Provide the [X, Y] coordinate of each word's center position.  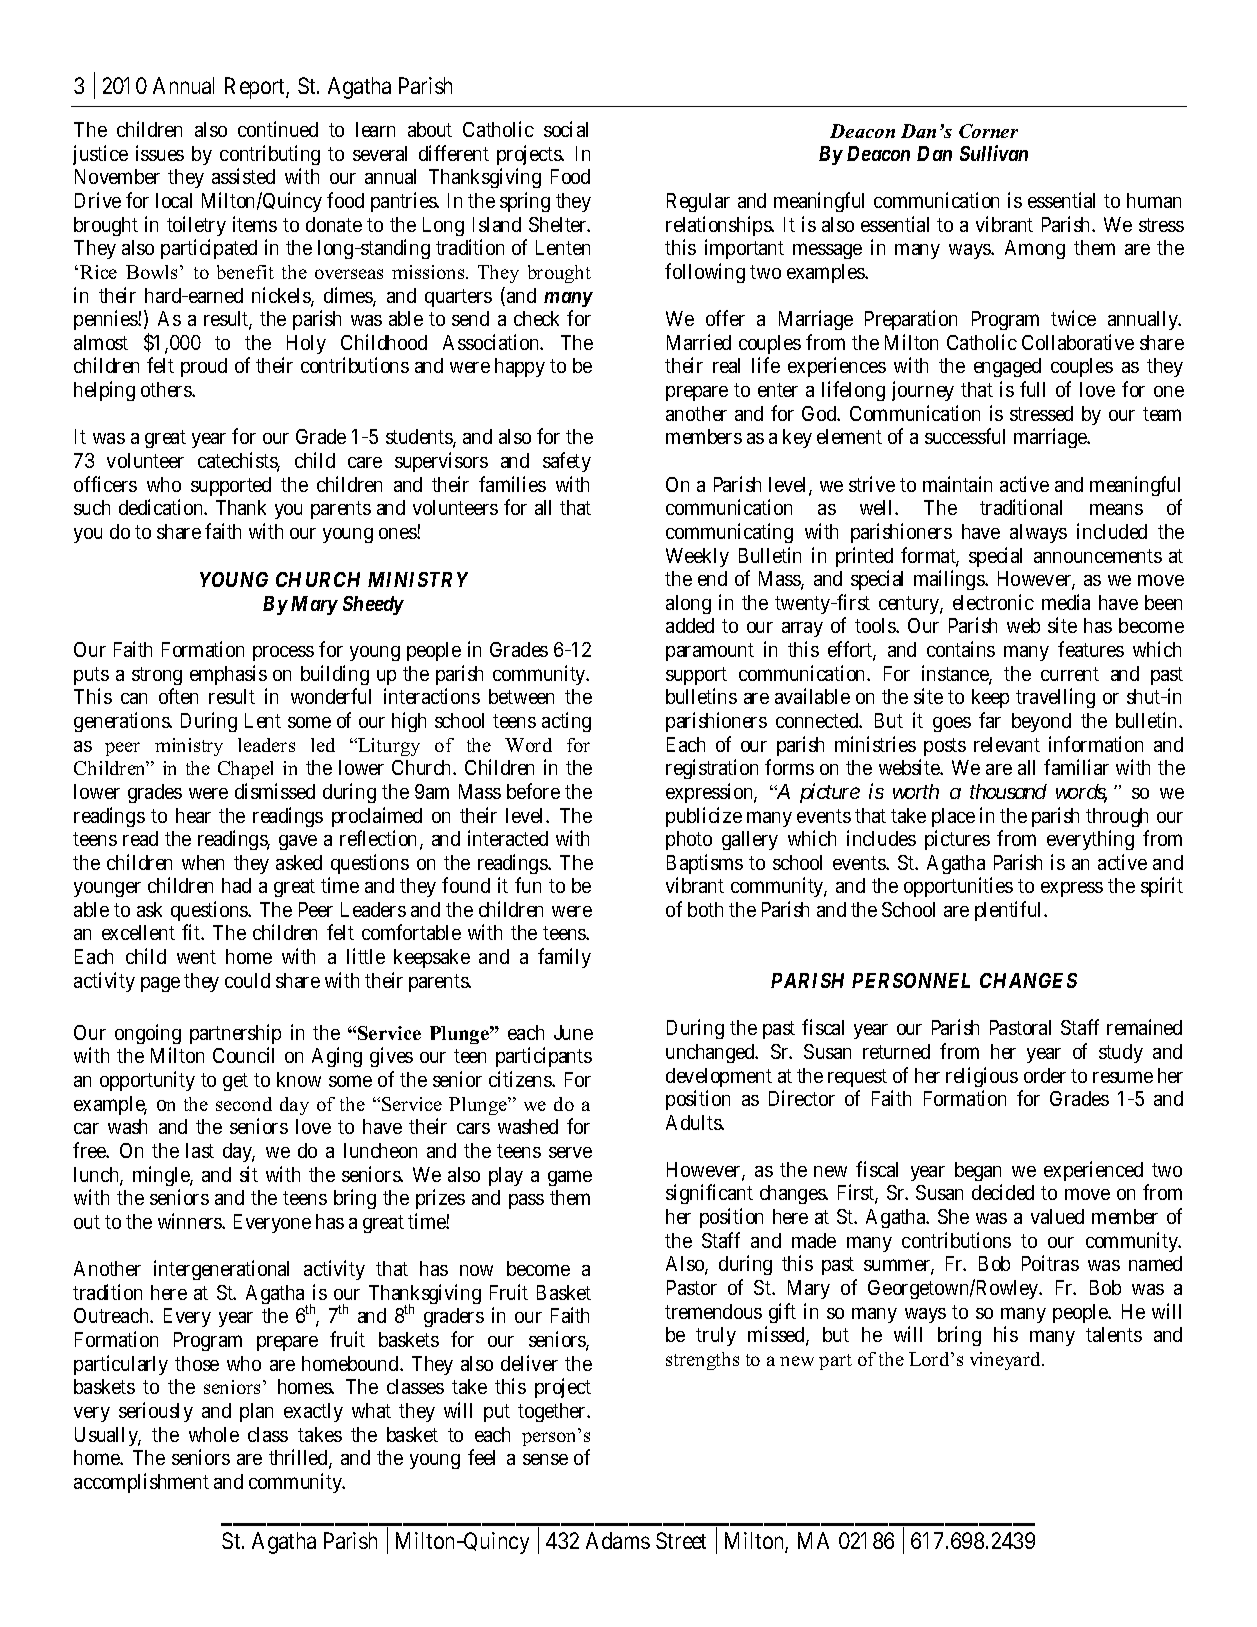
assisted [243, 176]
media [1066, 602]
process [283, 653]
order [1045, 1075]
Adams [618, 1540]
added [690, 625]
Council [243, 1055]
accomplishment [141, 1483]
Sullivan [994, 153]
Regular [698, 202]
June [573, 1032]
